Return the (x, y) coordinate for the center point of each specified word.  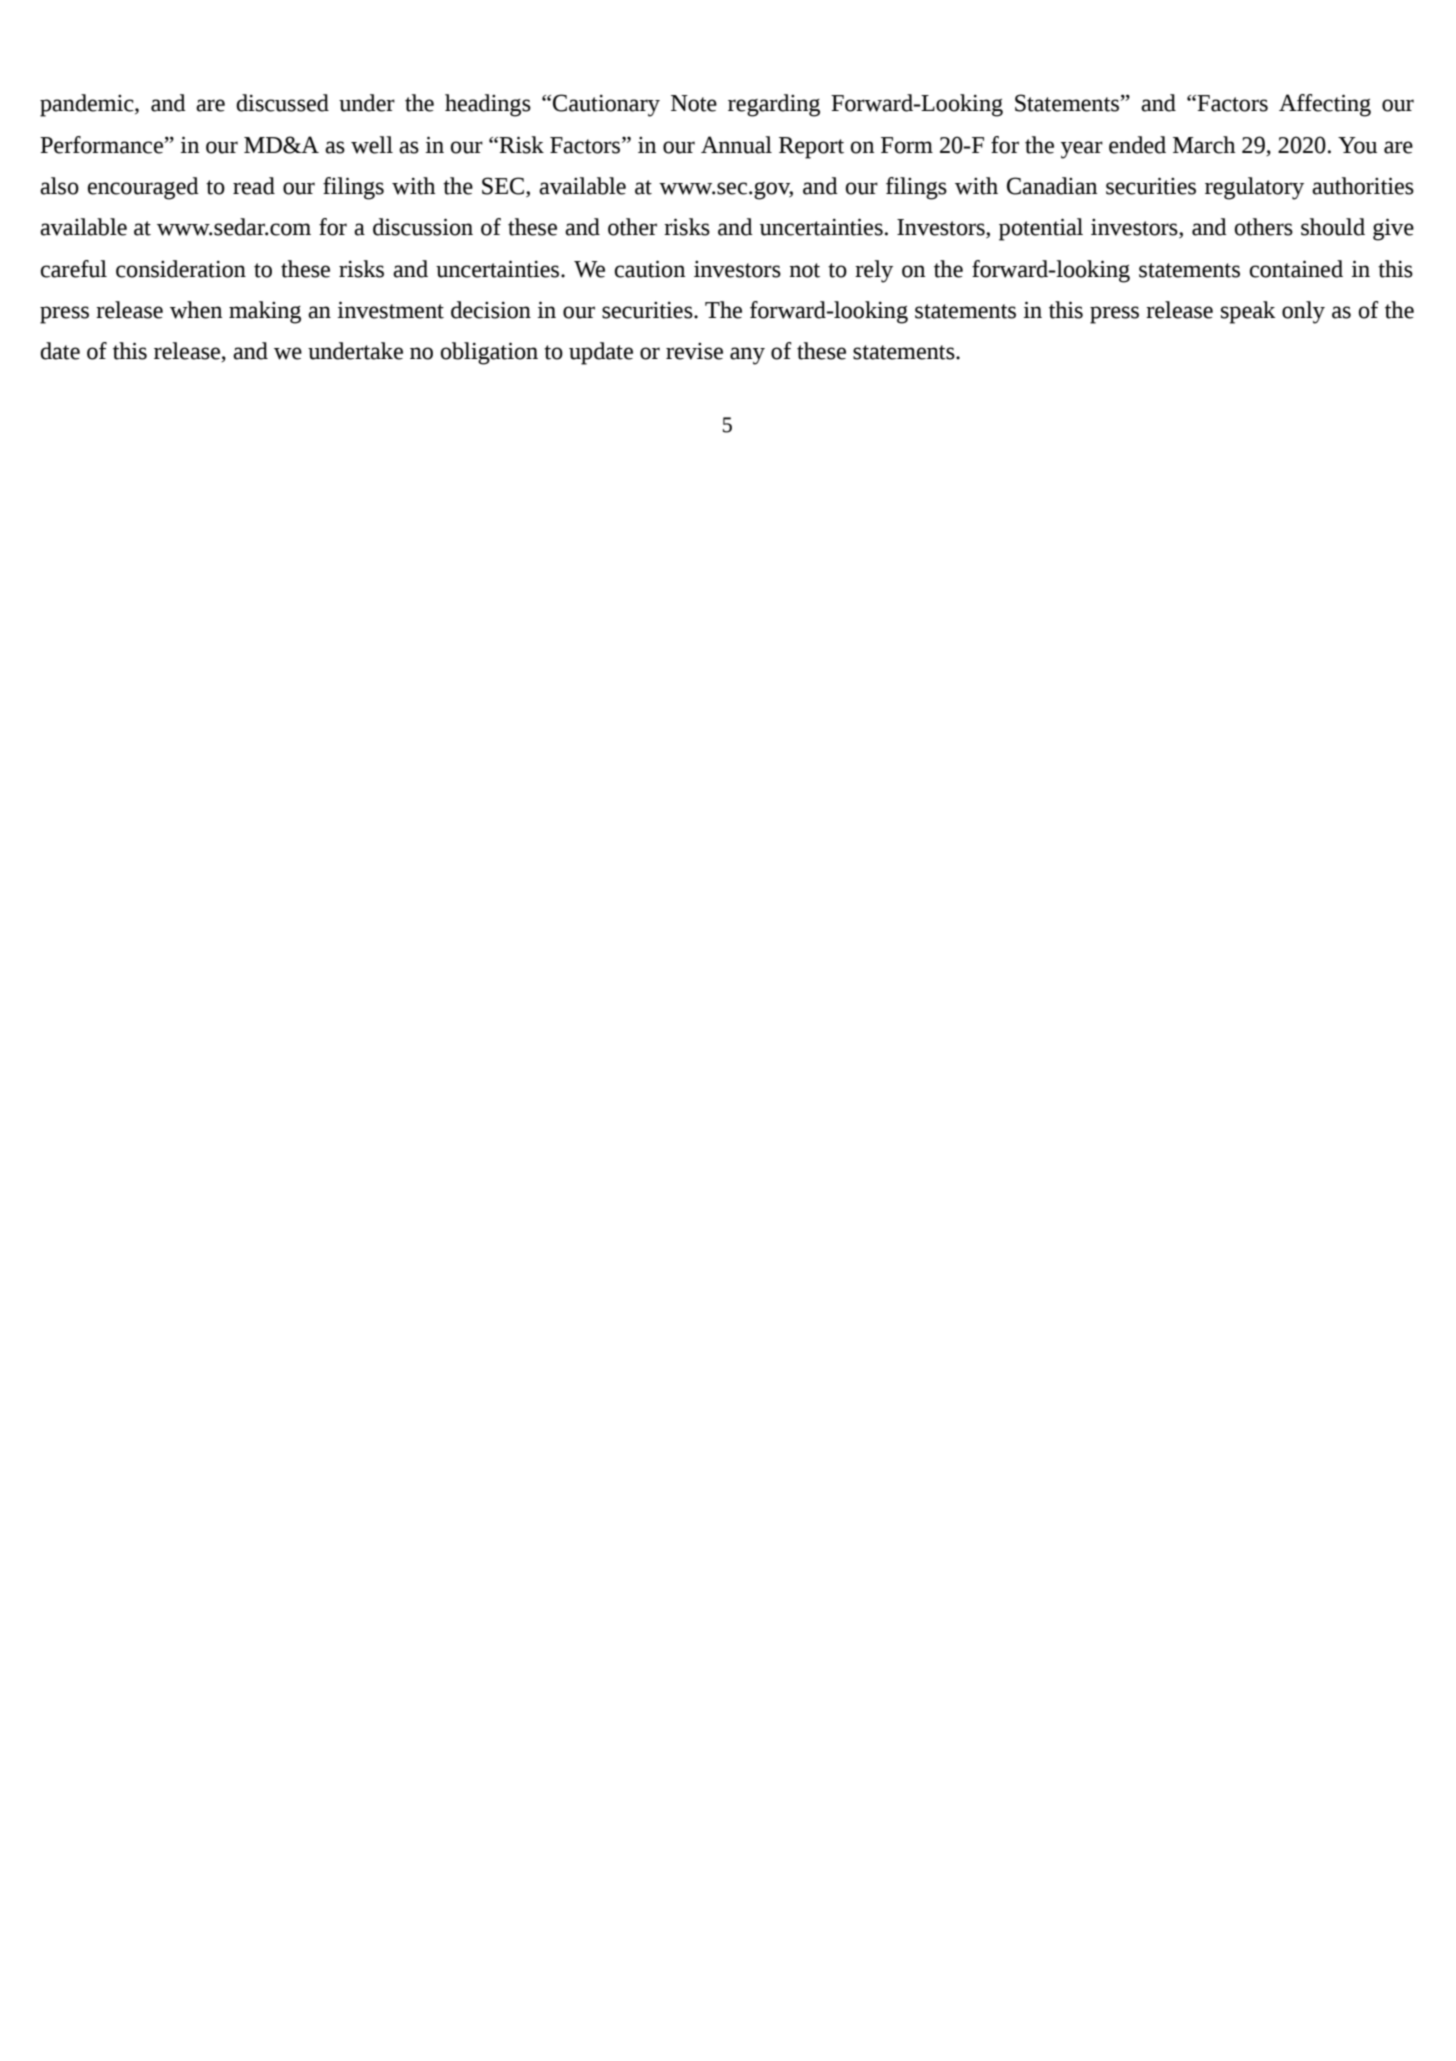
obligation (489, 353)
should (1333, 227)
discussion (423, 227)
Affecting (1325, 105)
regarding (774, 105)
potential (1041, 229)
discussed (282, 103)
